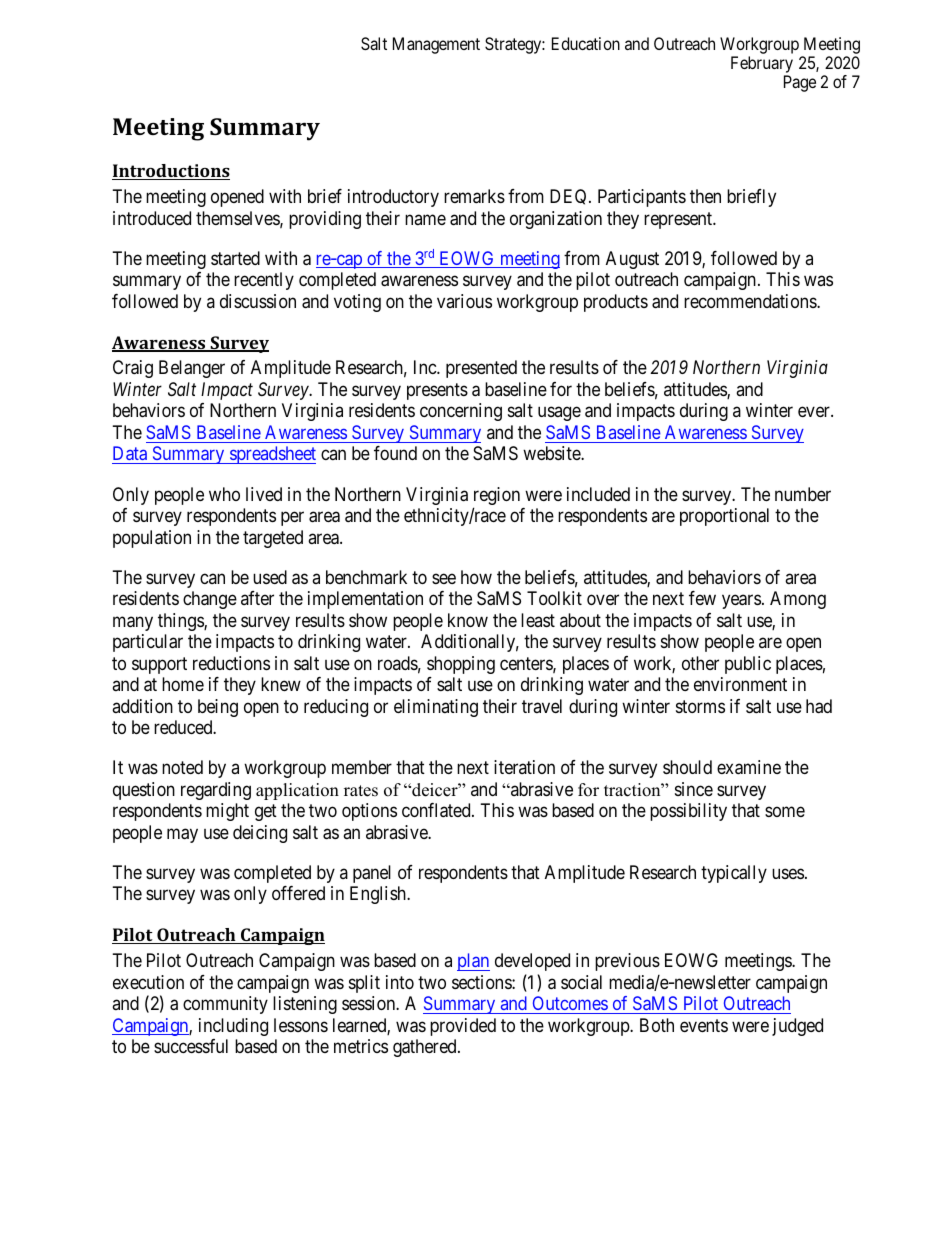  I want to click on iteration, so click(524, 767).
